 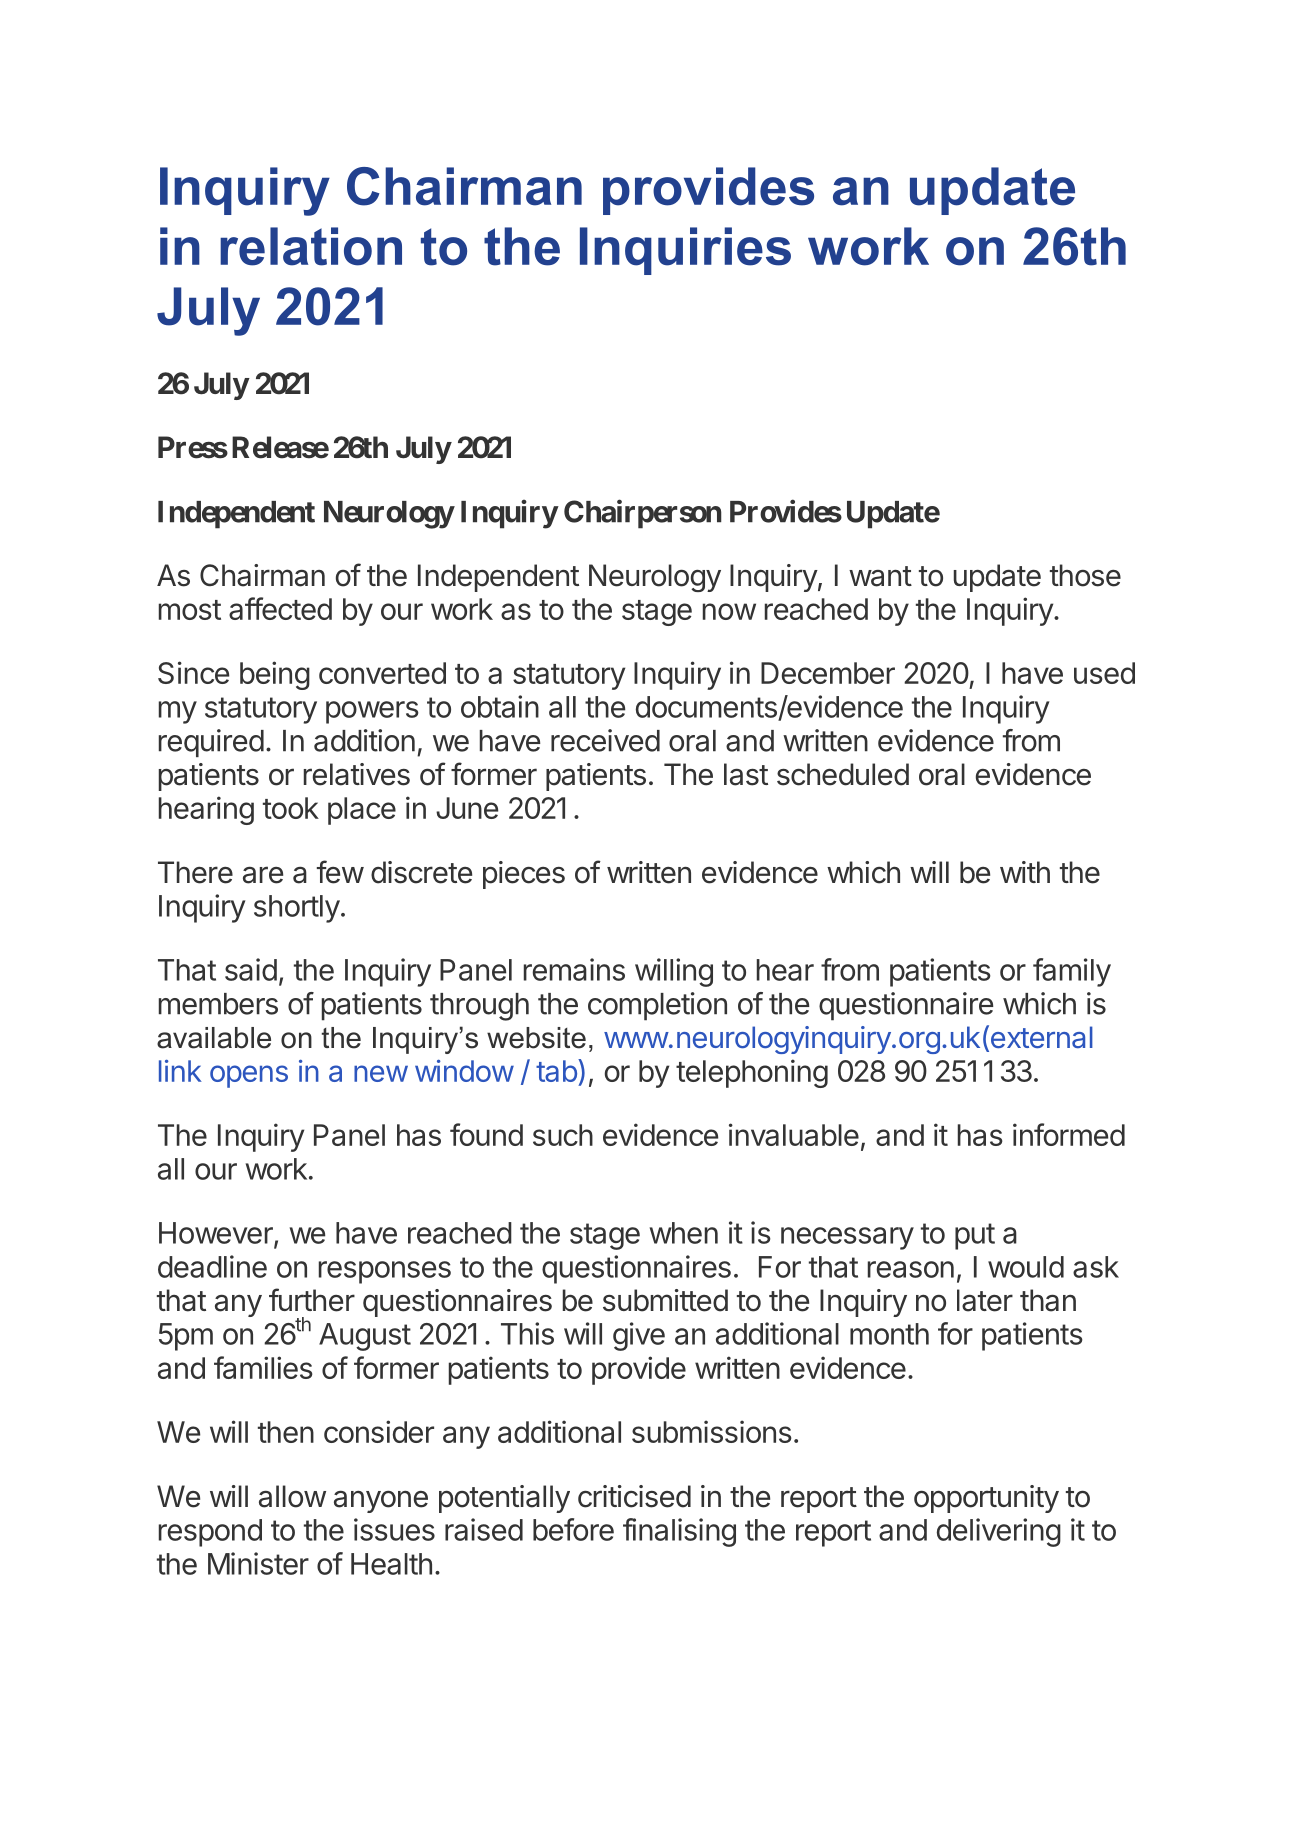 What do you see at coordinates (249, 1076) in the screenshot?
I see `opens` at bounding box center [249, 1076].
